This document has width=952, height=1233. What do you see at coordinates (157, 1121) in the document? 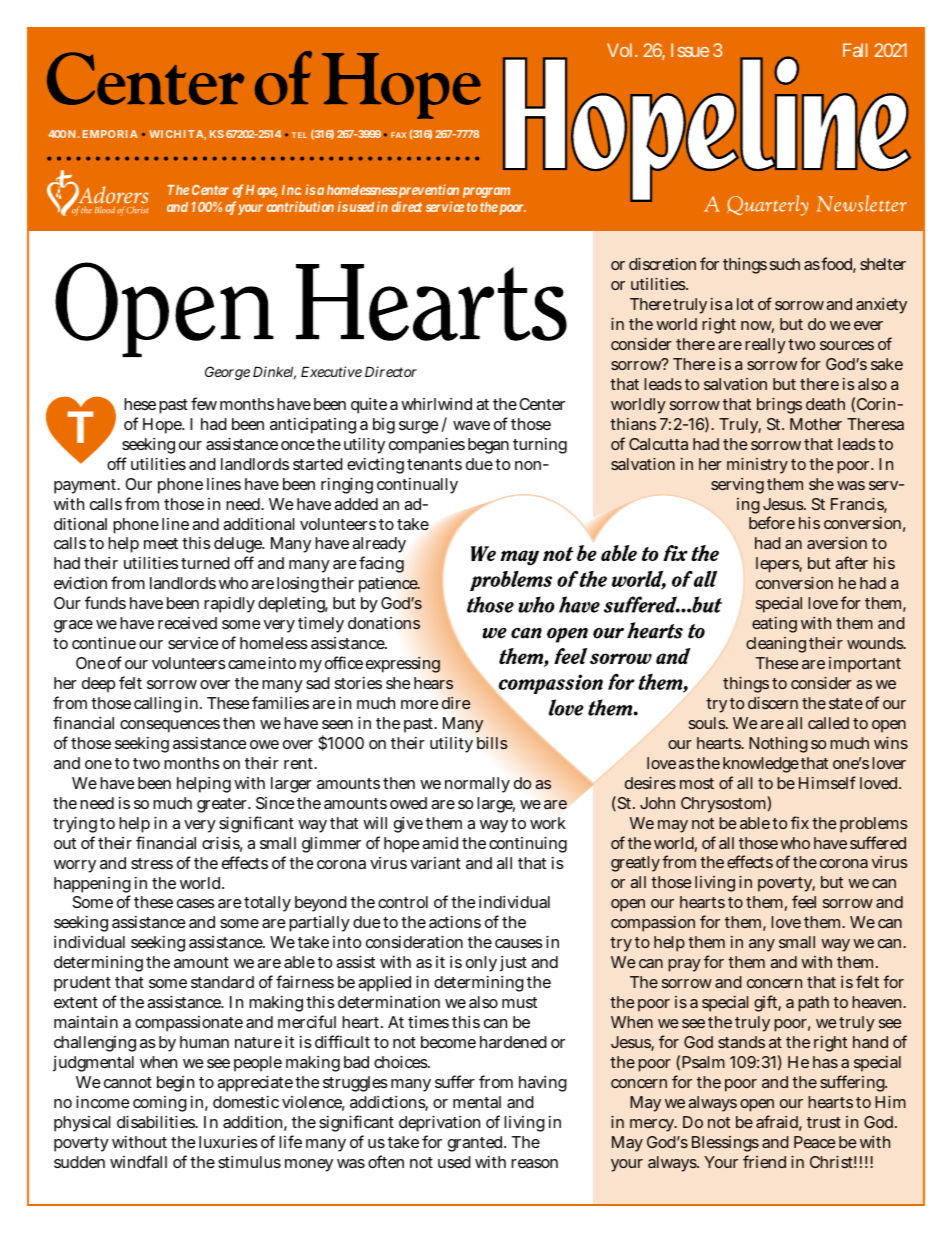
I see `disabilities` at bounding box center [157, 1121].
